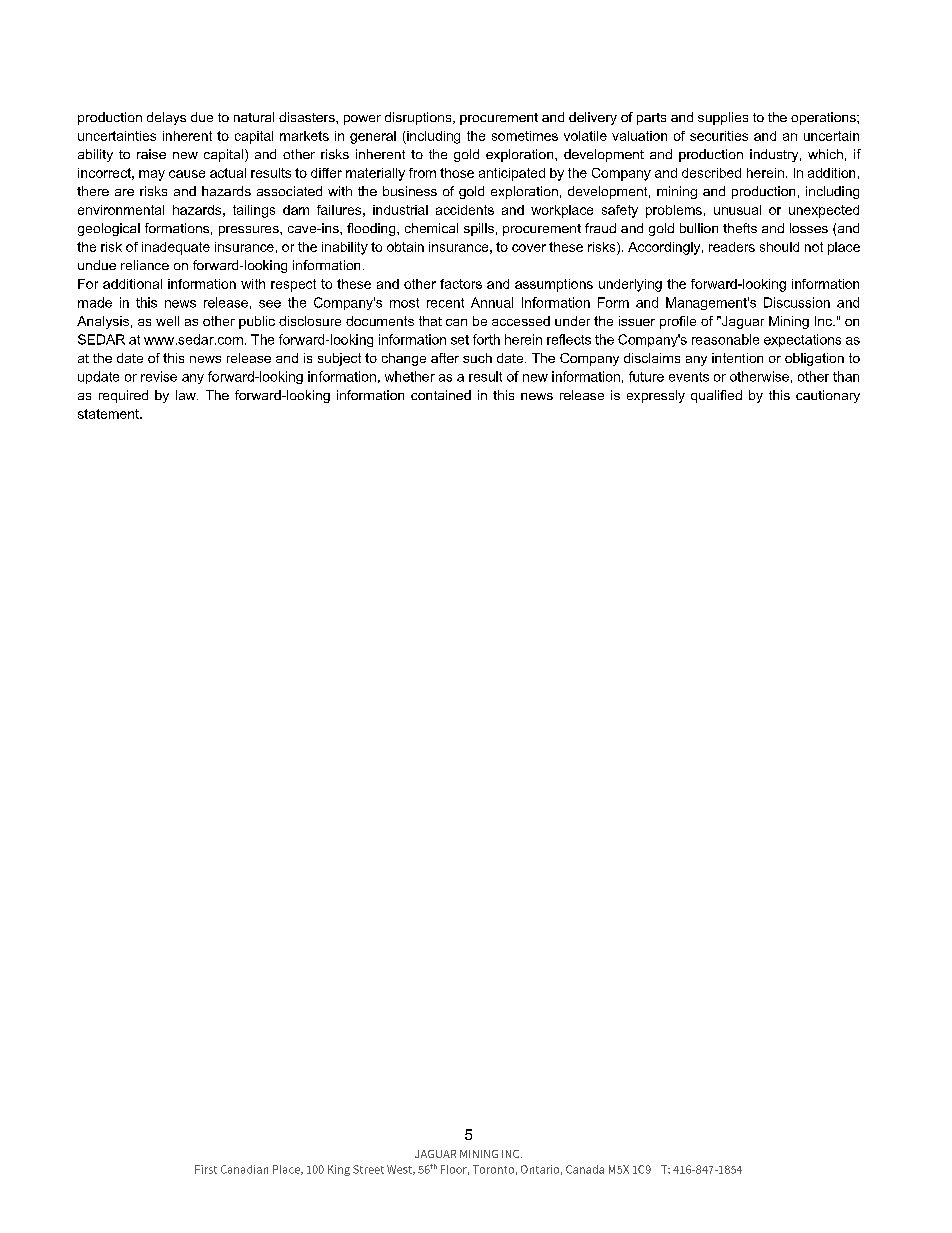 Image resolution: width=952 pixels, height=1233 pixels. What do you see at coordinates (410, 376) in the document?
I see `whether` at bounding box center [410, 376].
